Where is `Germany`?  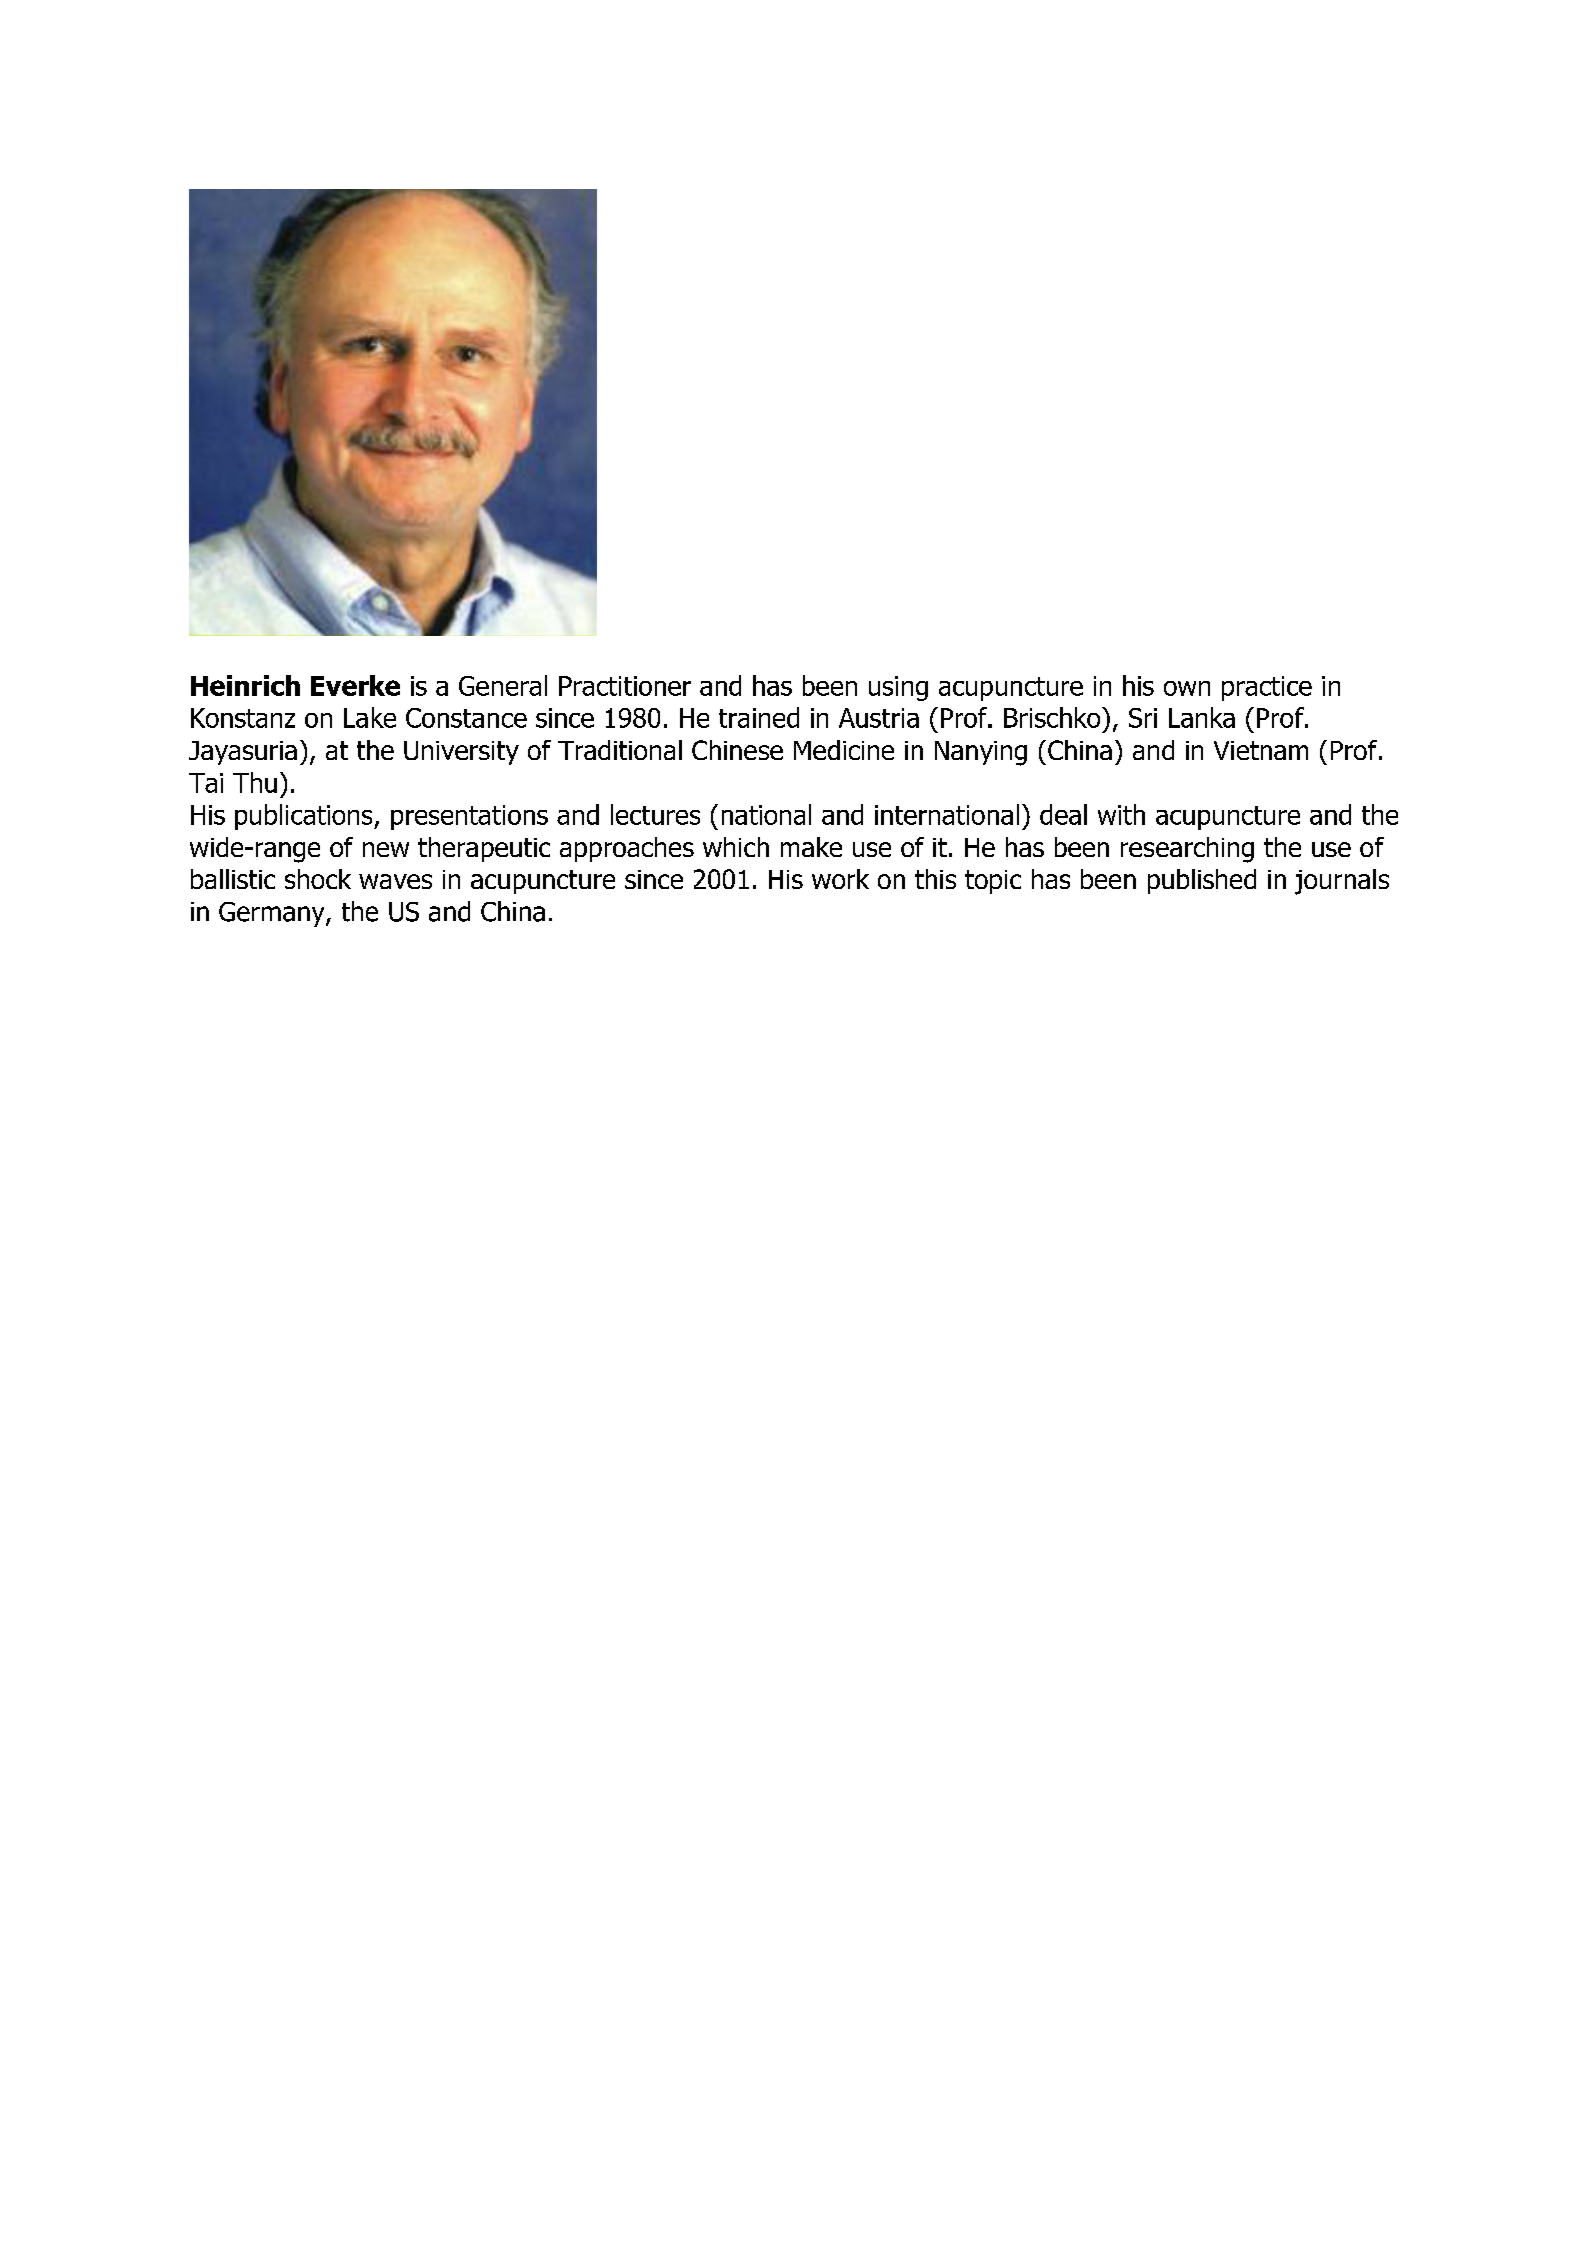
Germany is located at coordinates (273, 914).
